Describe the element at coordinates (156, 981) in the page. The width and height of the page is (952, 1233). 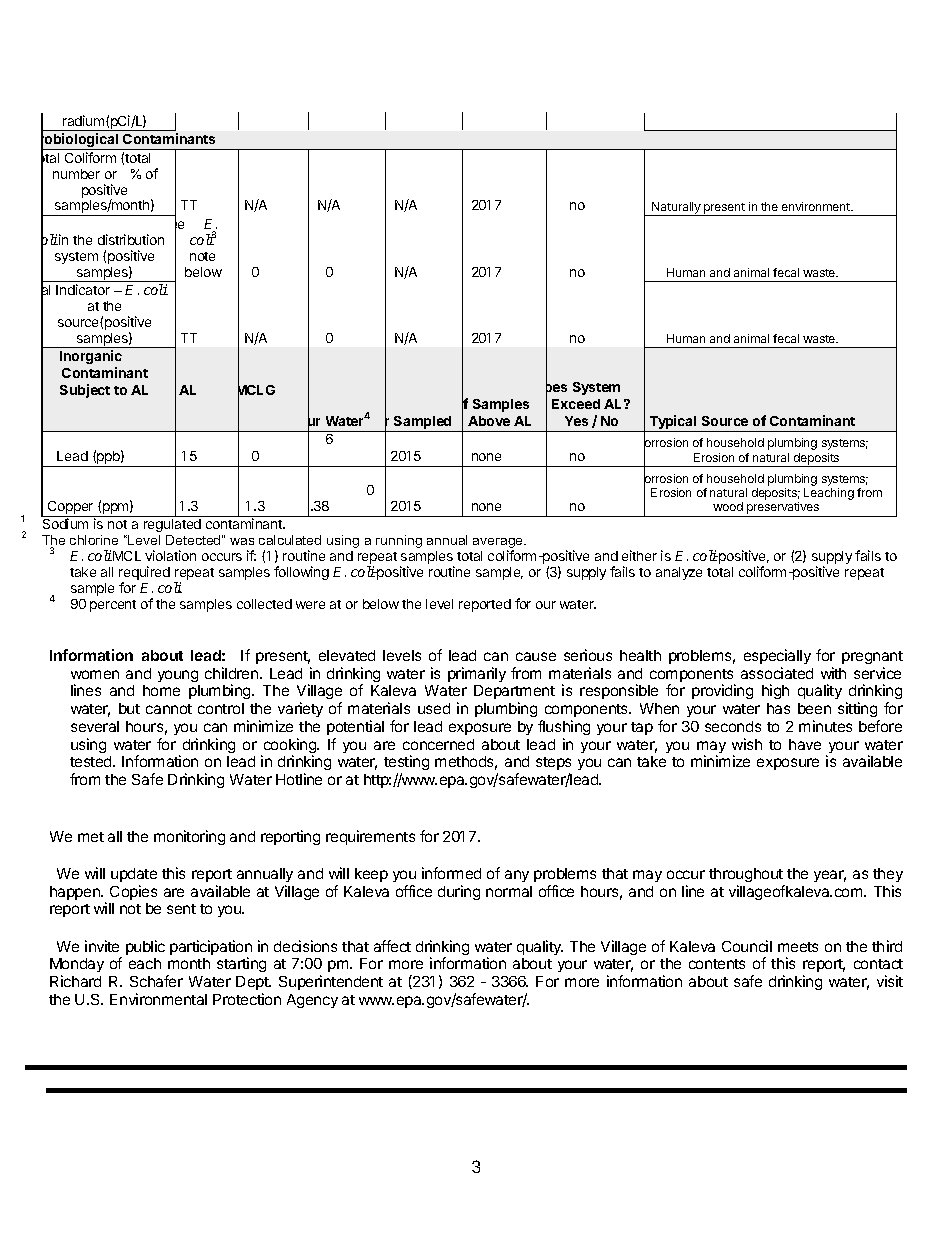
I see `Schafer` at that location.
